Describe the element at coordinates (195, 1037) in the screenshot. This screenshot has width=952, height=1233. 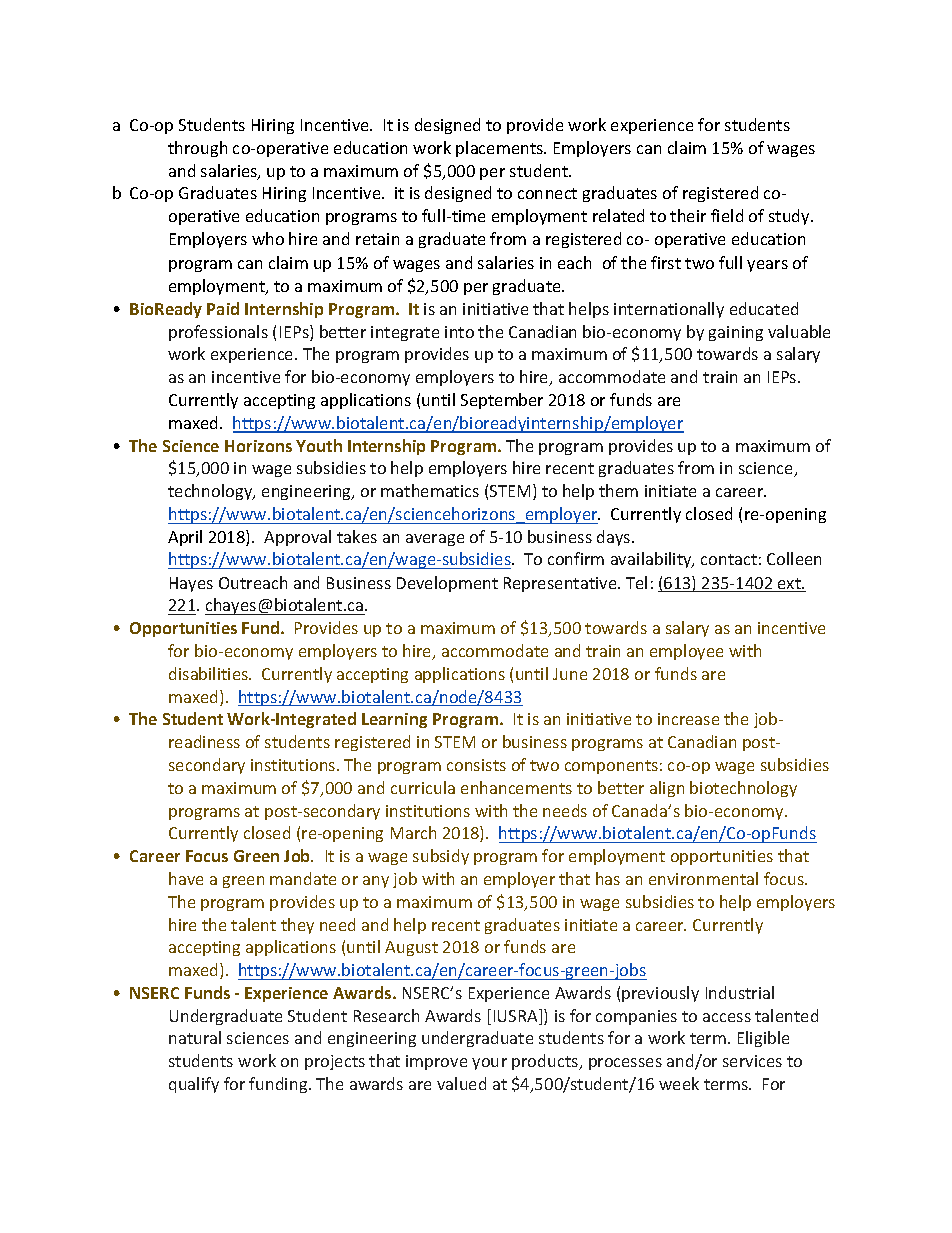
I see `natural` at that location.
